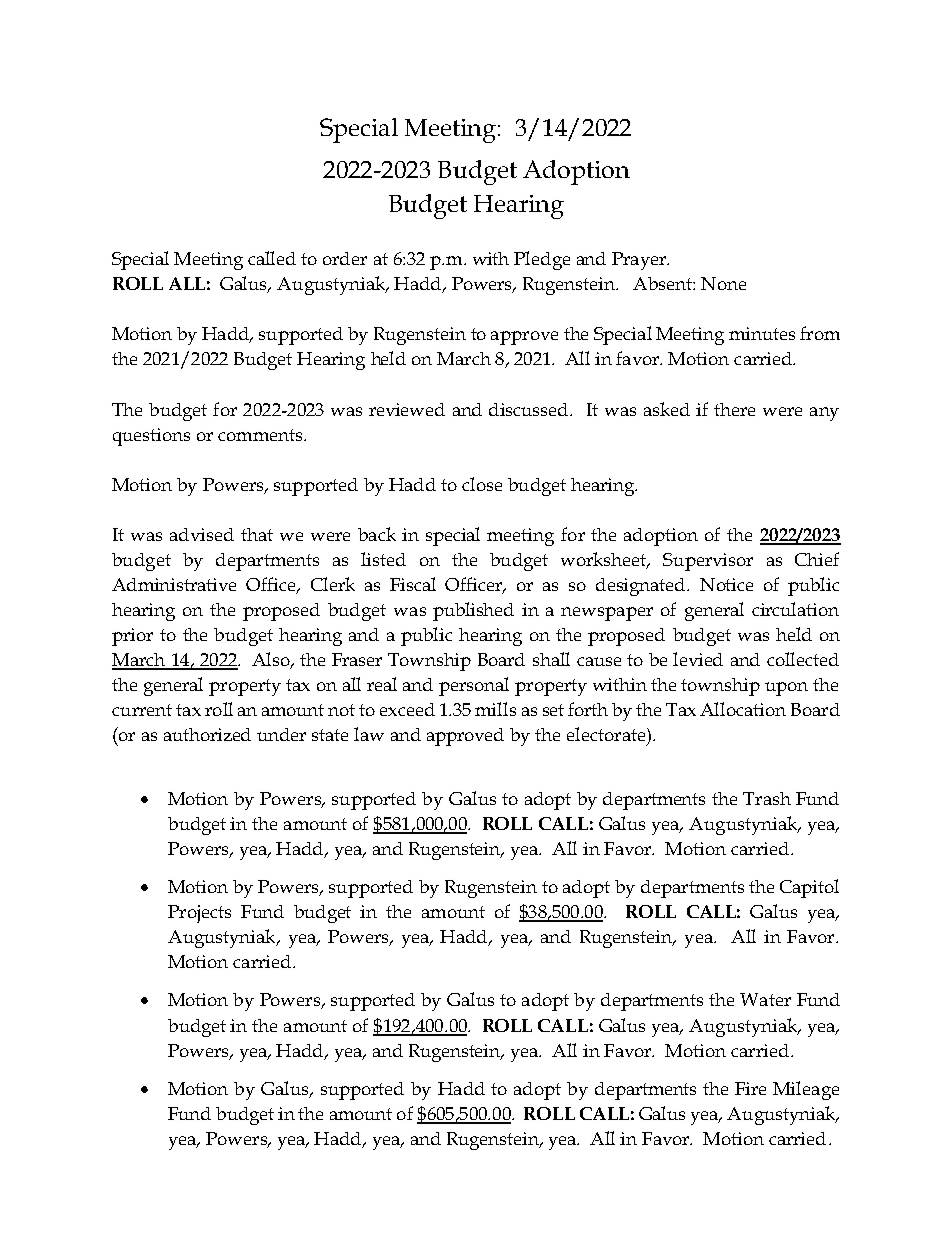 The image size is (952, 1233). What do you see at coordinates (806, 1090) in the document?
I see `Mileage` at bounding box center [806, 1090].
